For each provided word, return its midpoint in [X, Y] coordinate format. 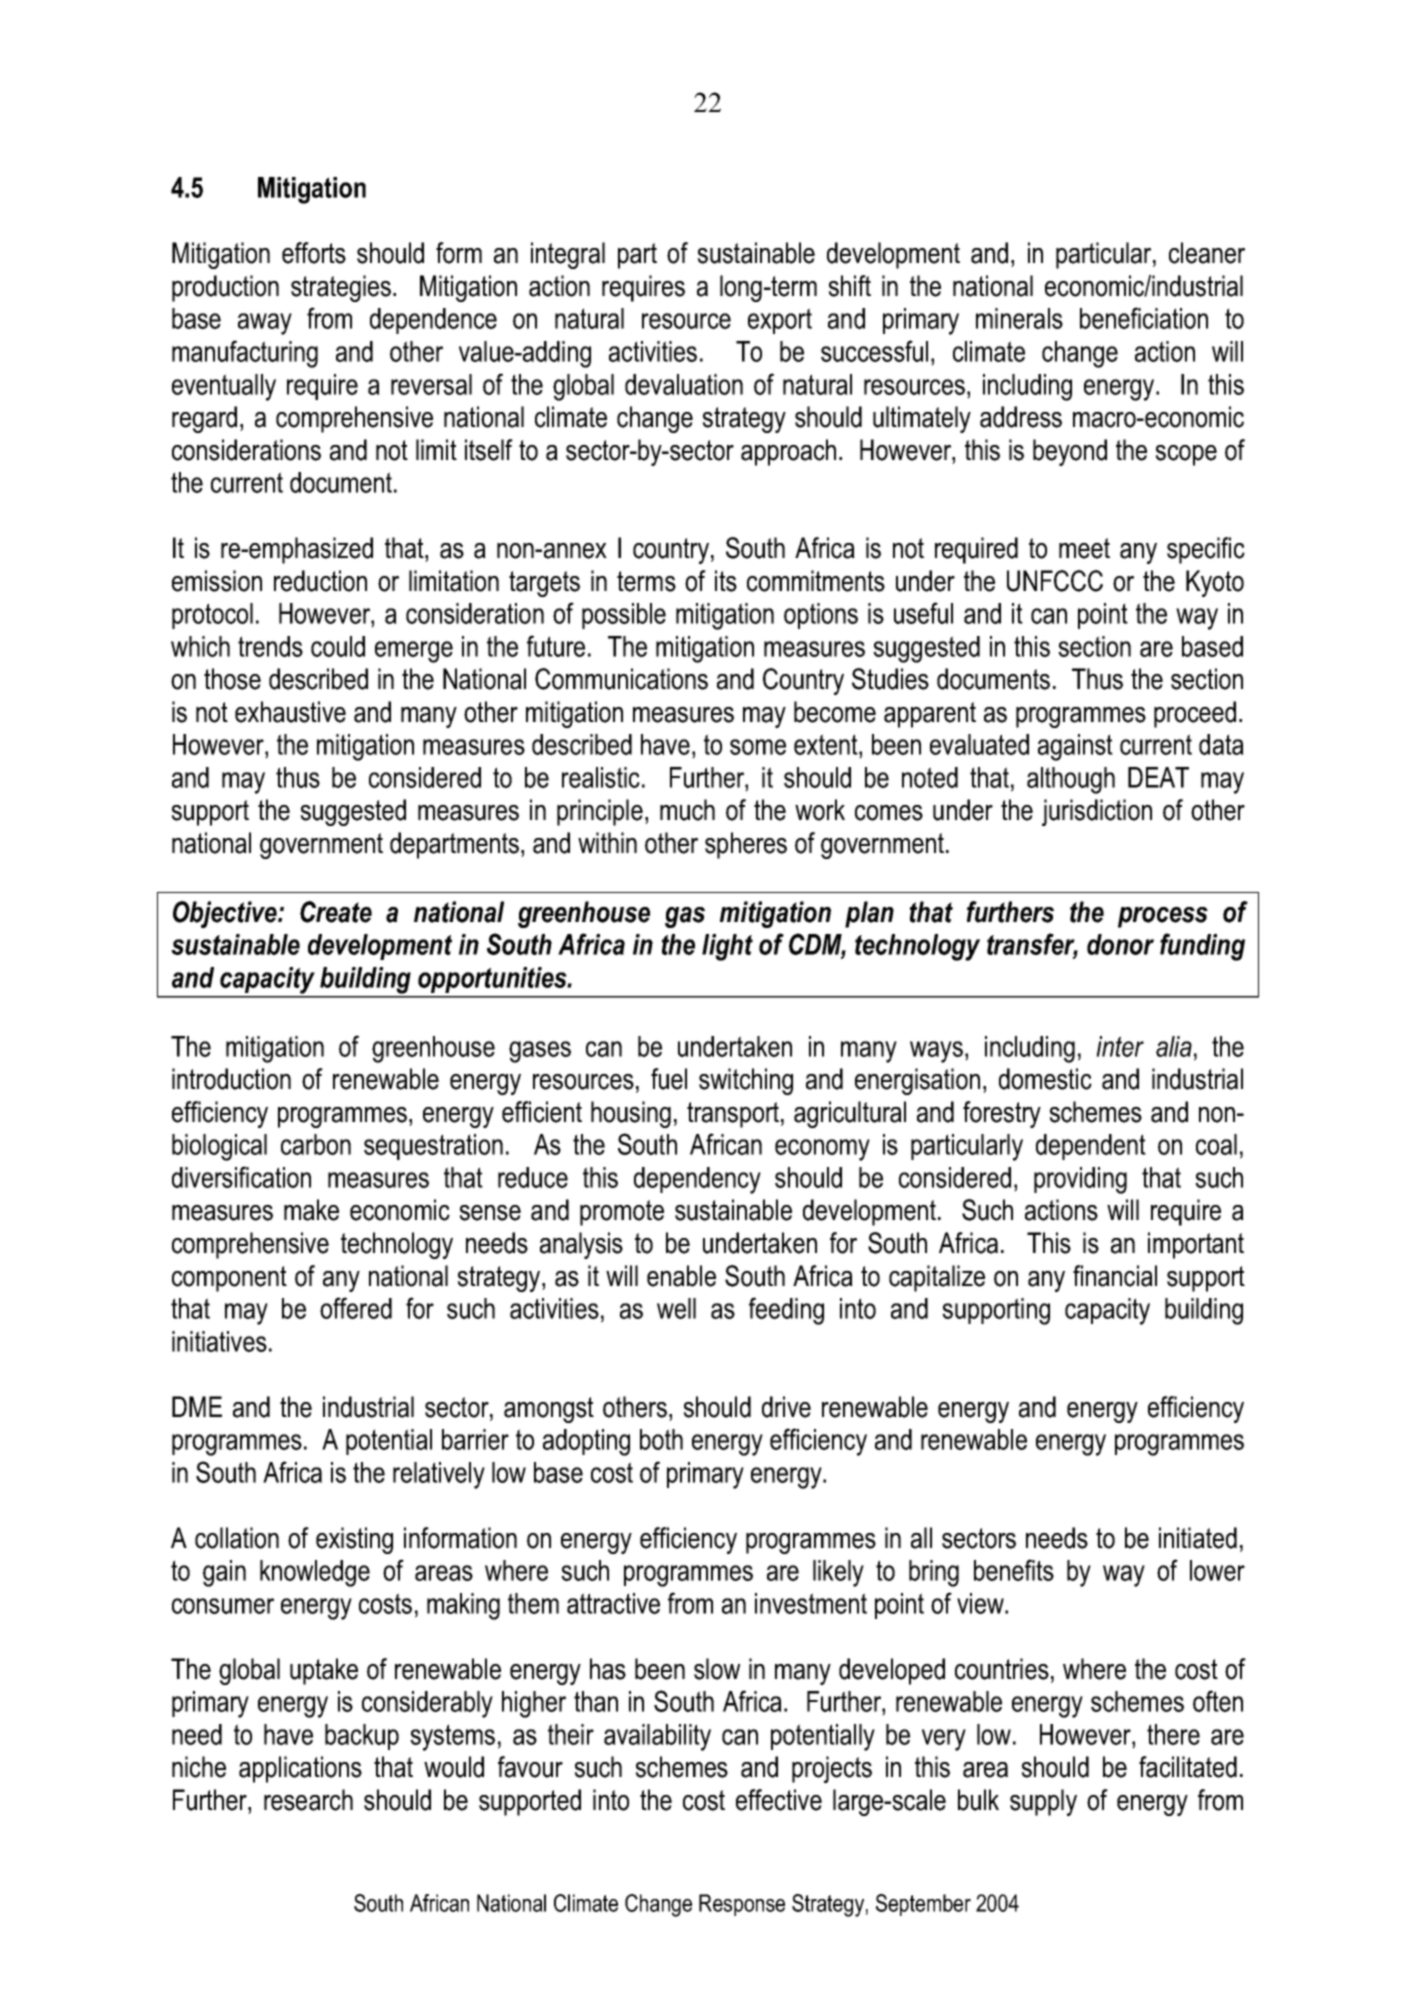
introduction [231, 1079]
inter [1120, 1046]
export [780, 321]
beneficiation [1144, 318]
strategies [342, 288]
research [308, 1800]
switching [746, 1081]
